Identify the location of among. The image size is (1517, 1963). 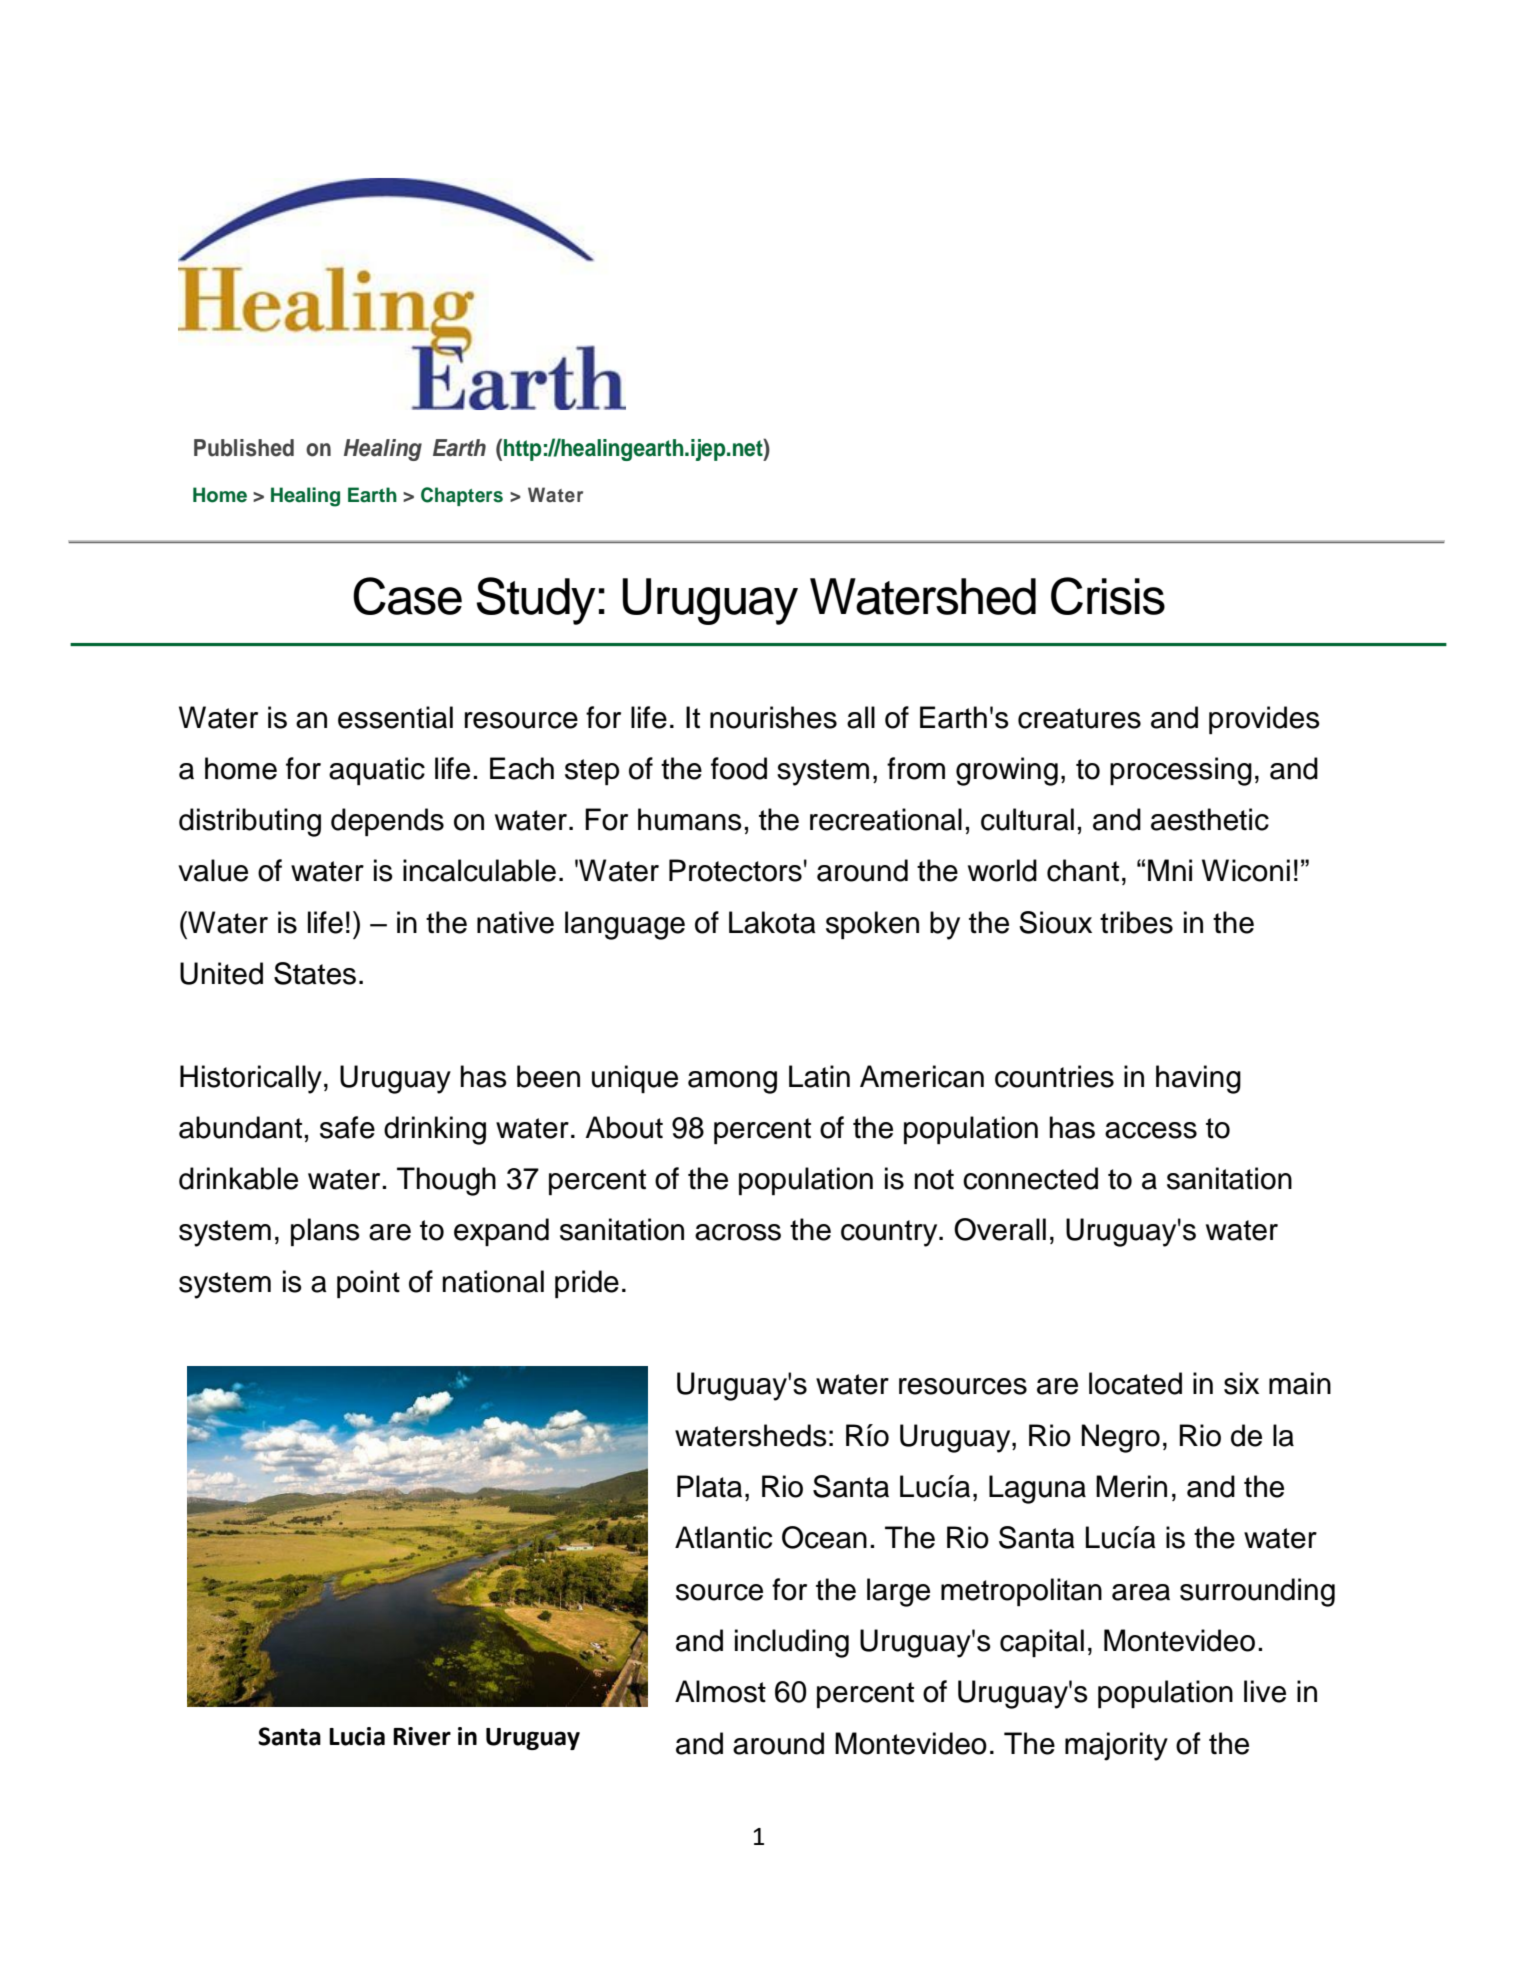
(732, 1082).
